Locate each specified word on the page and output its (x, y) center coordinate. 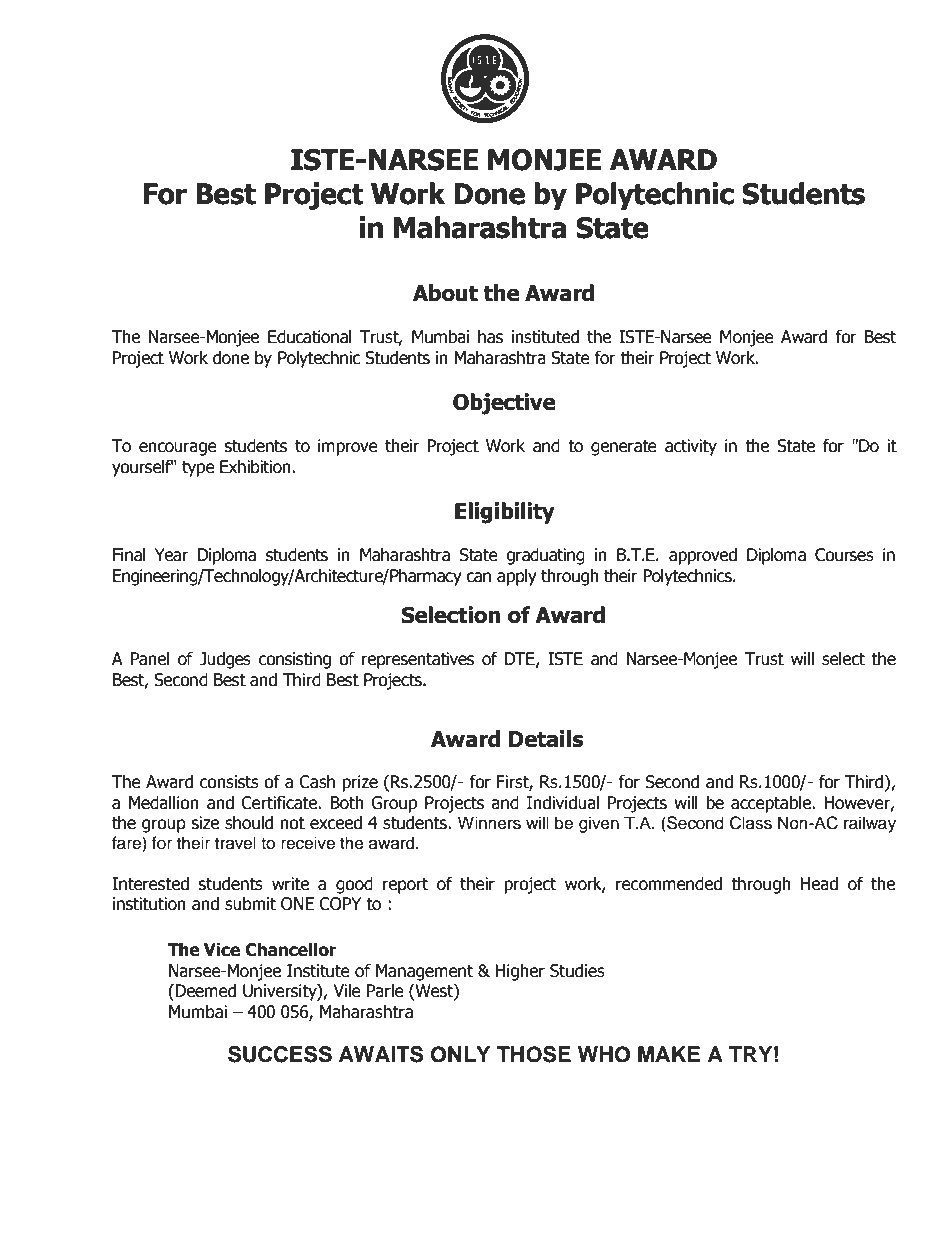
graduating (545, 556)
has (490, 337)
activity (691, 447)
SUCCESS (280, 1054)
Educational (310, 337)
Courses (844, 555)
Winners (489, 823)
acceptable (772, 804)
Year (171, 555)
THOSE (534, 1054)
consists (229, 782)
